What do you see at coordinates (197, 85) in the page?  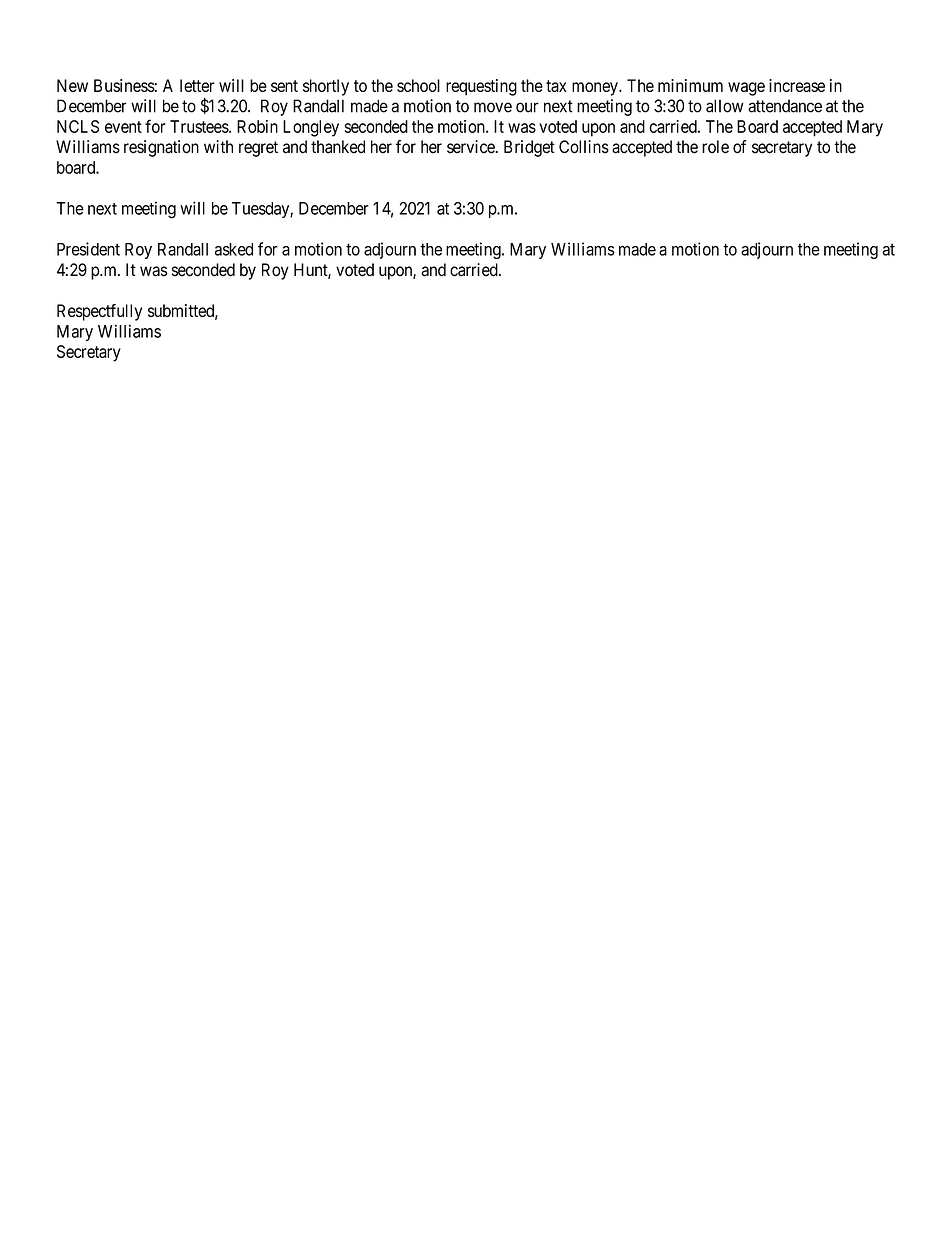 I see `letter` at bounding box center [197, 85].
